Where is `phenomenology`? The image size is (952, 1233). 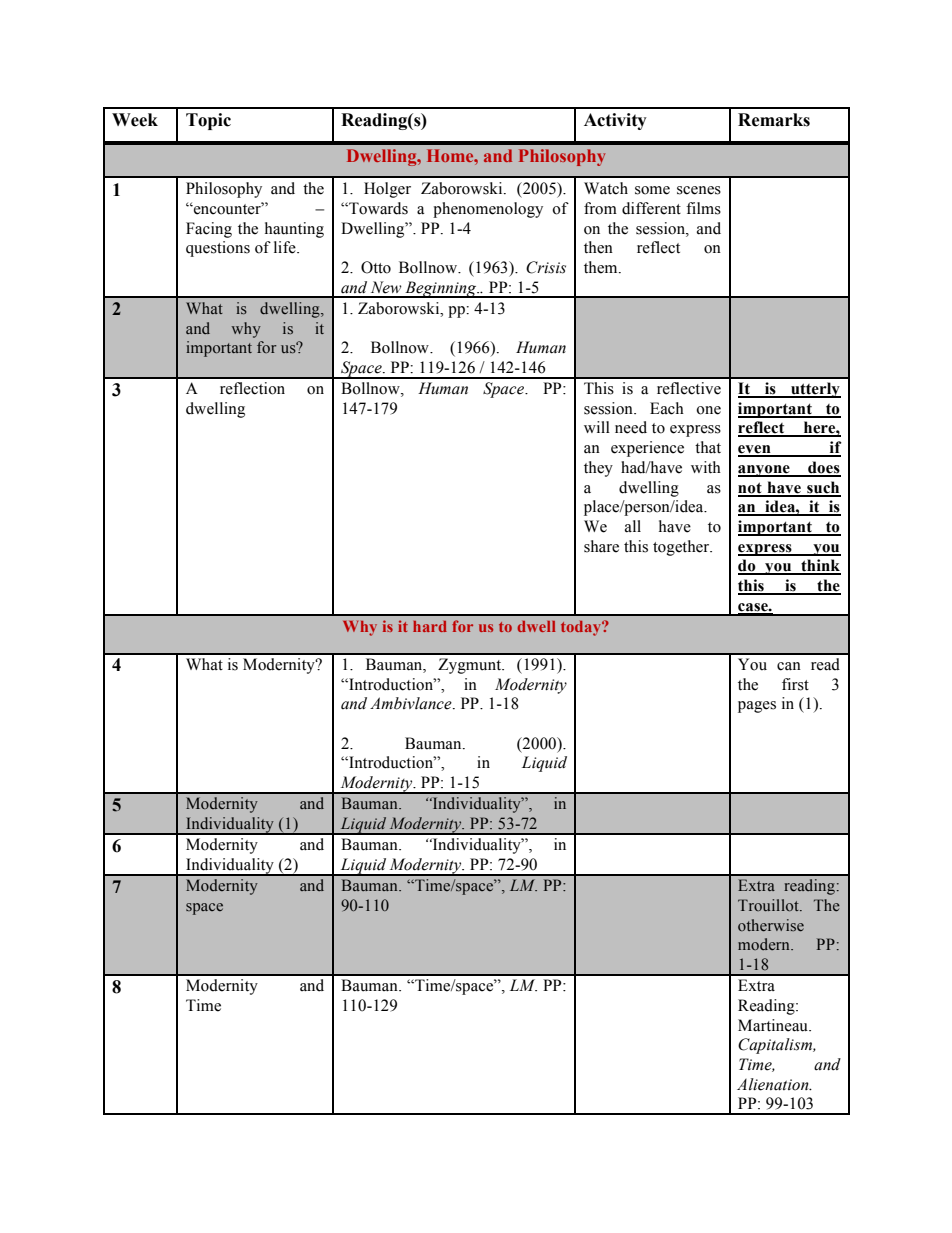 phenomenology is located at coordinates (488, 210).
